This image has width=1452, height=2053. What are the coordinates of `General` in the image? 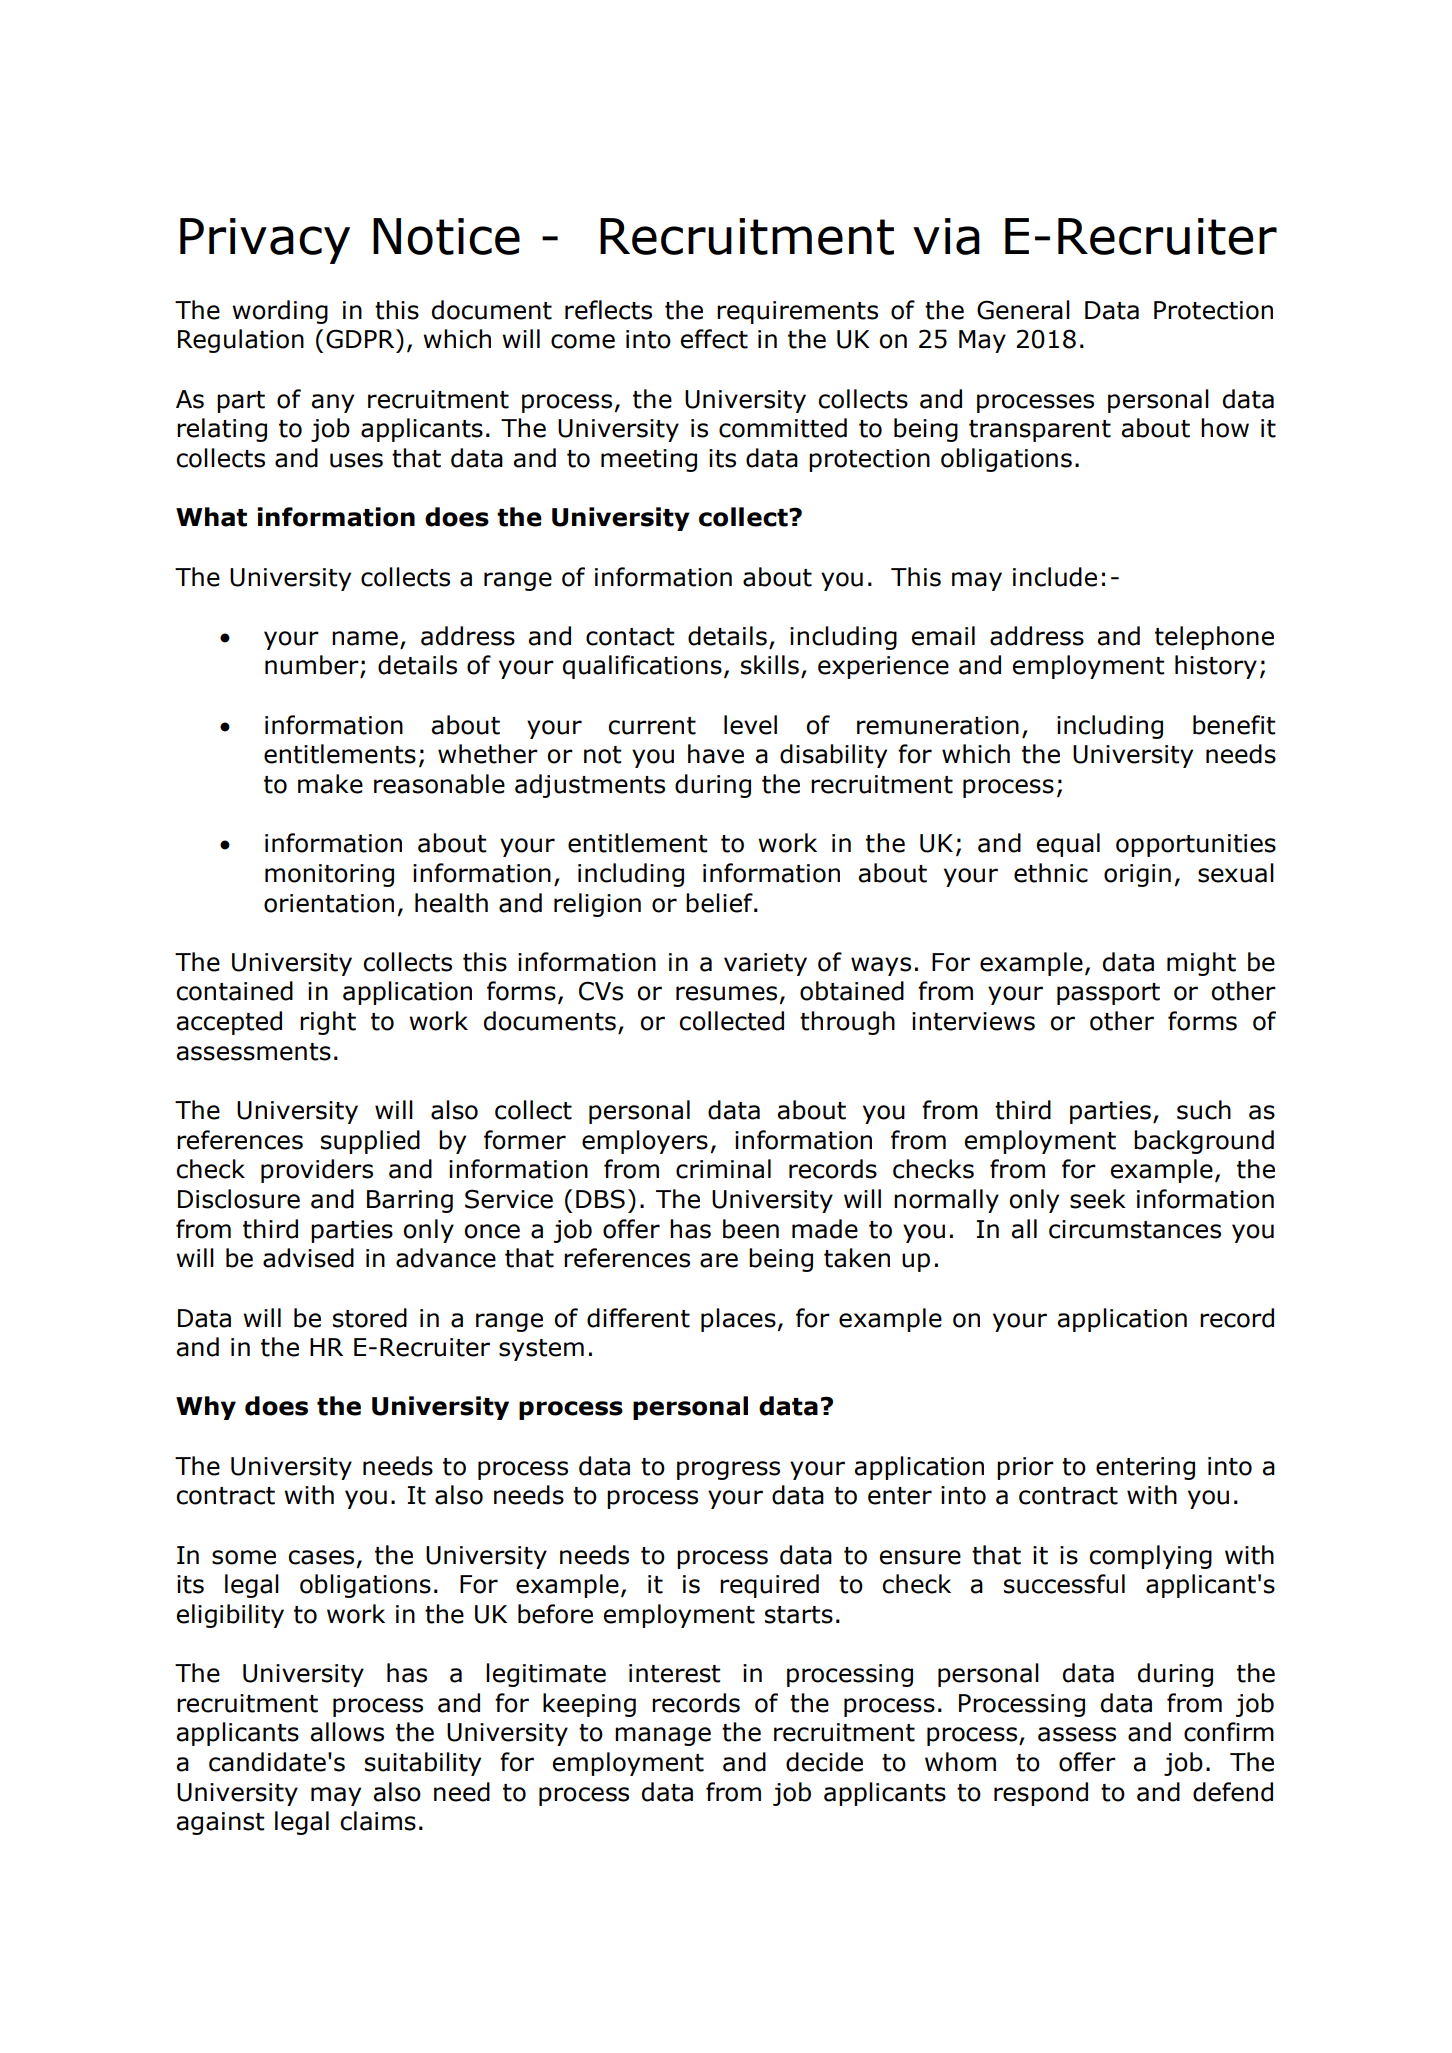 It's located at (1023, 310).
